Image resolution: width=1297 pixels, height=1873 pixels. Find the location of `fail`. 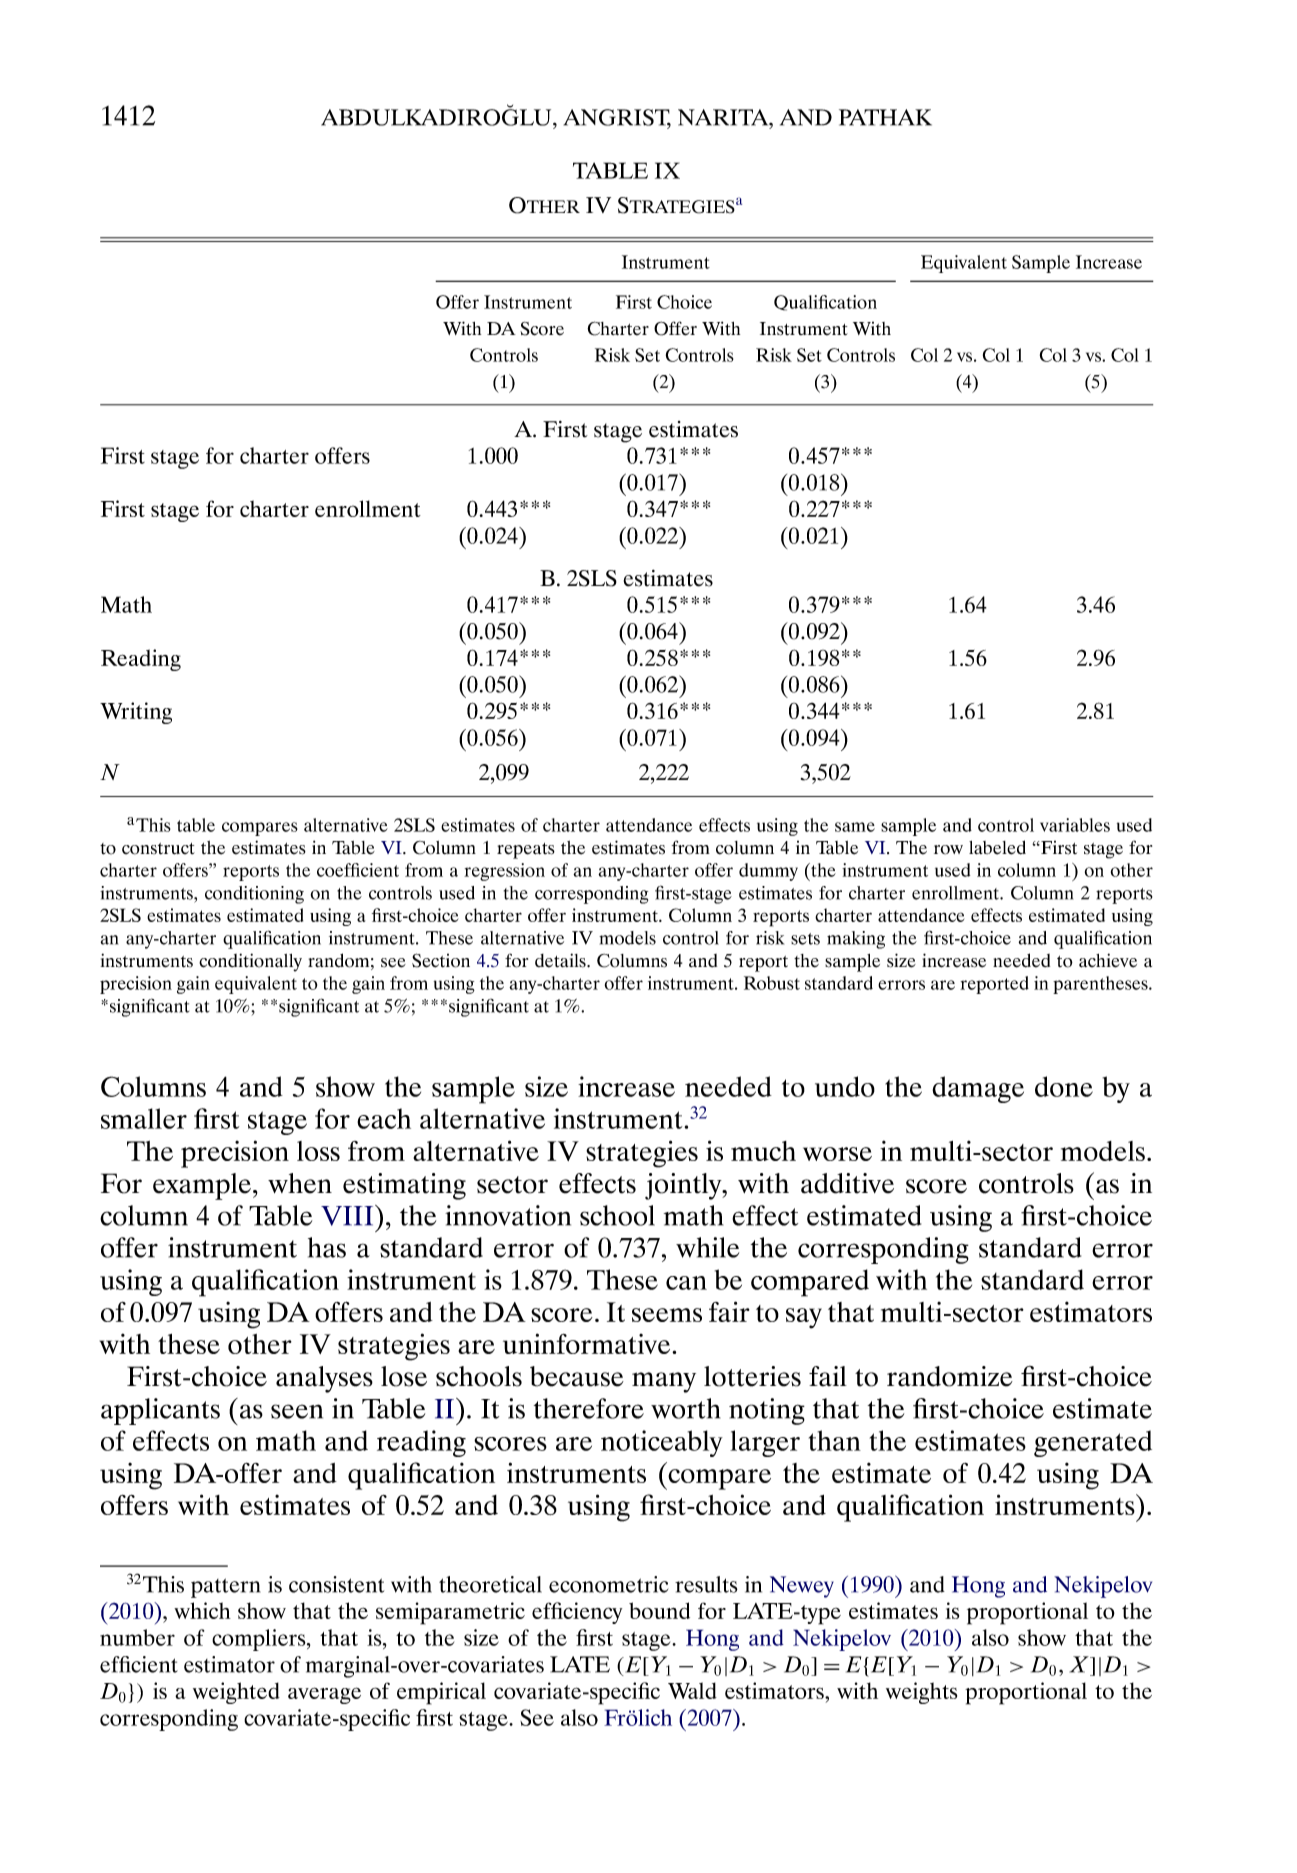

fail is located at coordinates (828, 1376).
